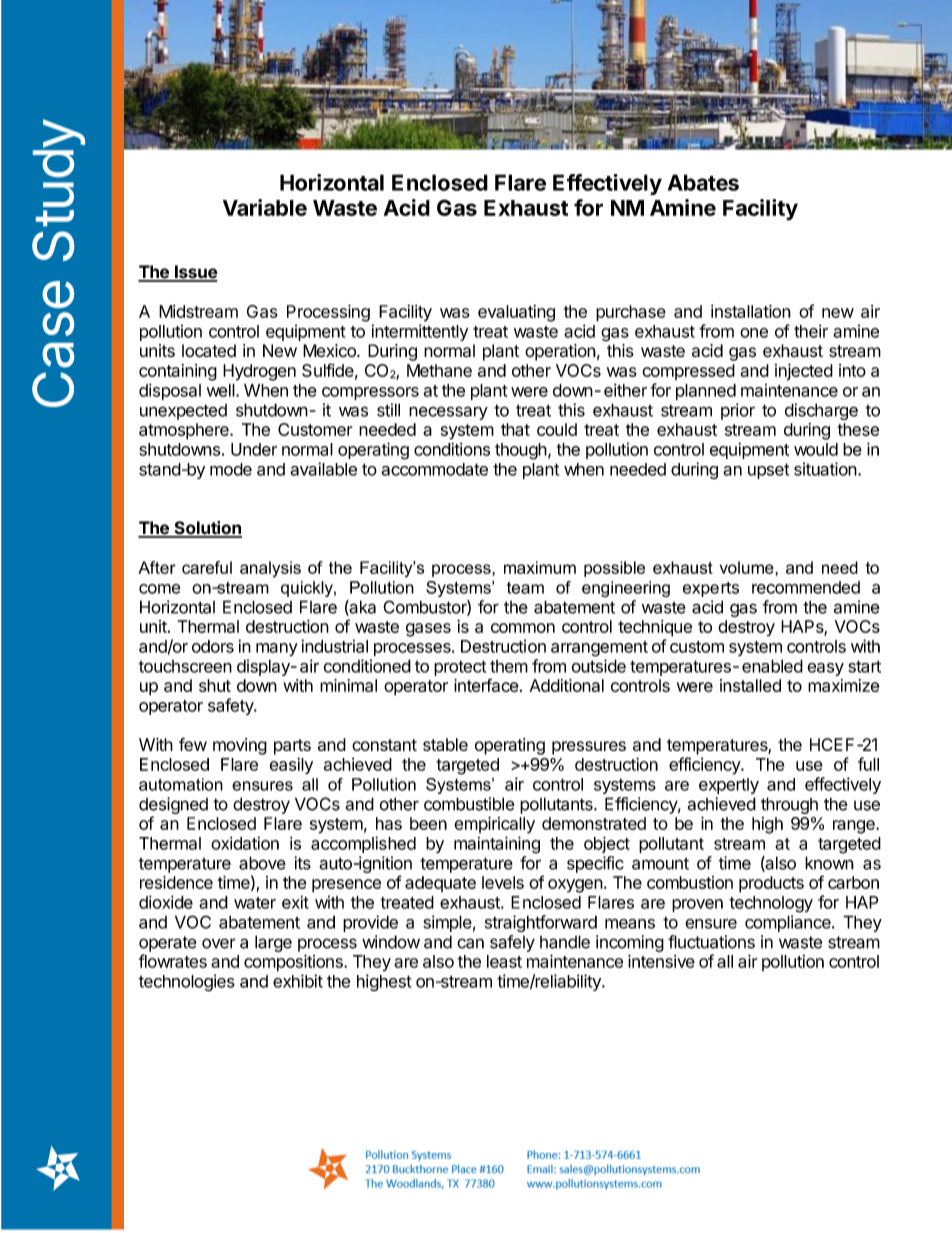  What do you see at coordinates (521, 451) in the document?
I see `though` at bounding box center [521, 451].
